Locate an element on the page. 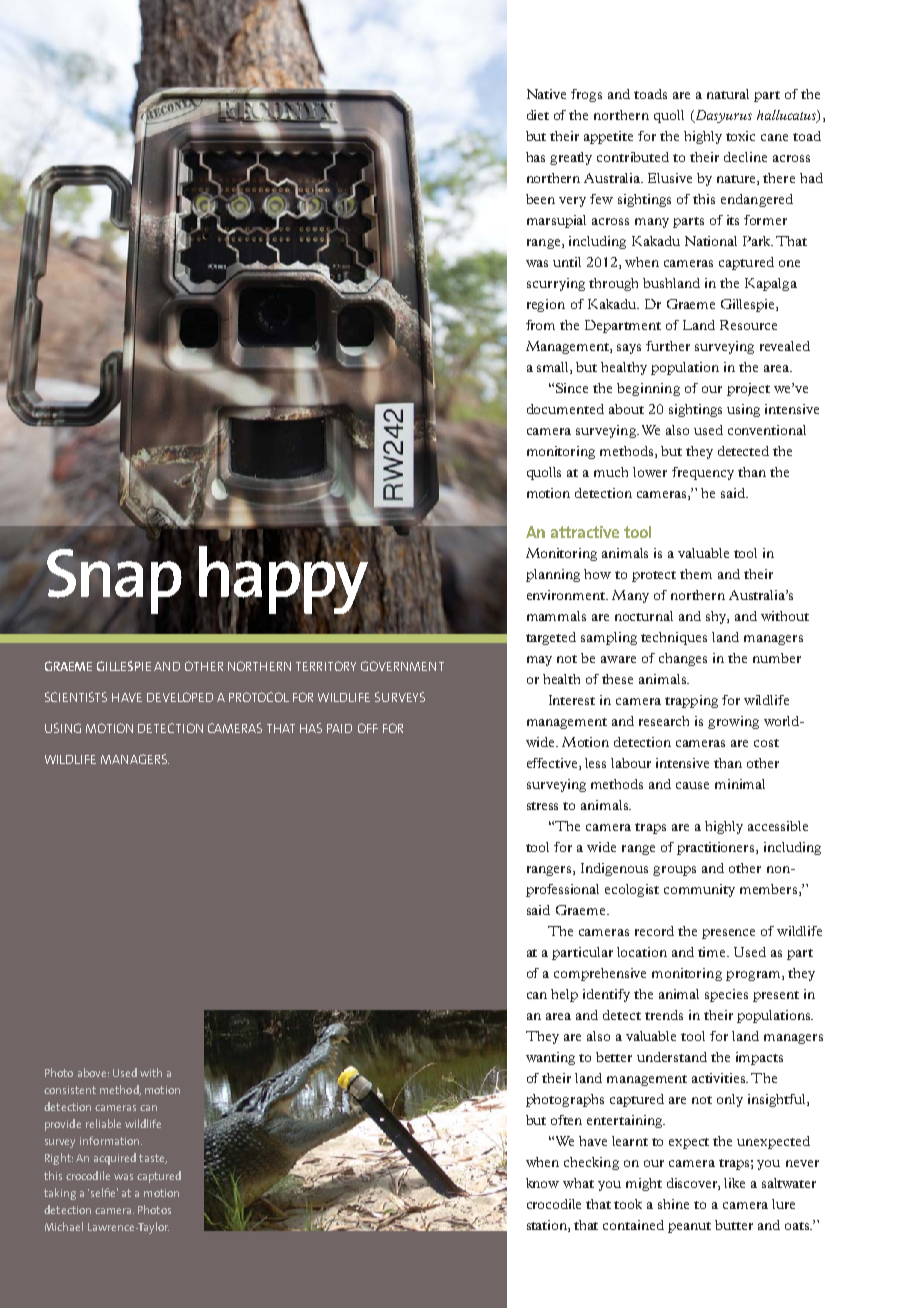 This page has height=1308, width=924. Dasyurus is located at coordinates (722, 116).
